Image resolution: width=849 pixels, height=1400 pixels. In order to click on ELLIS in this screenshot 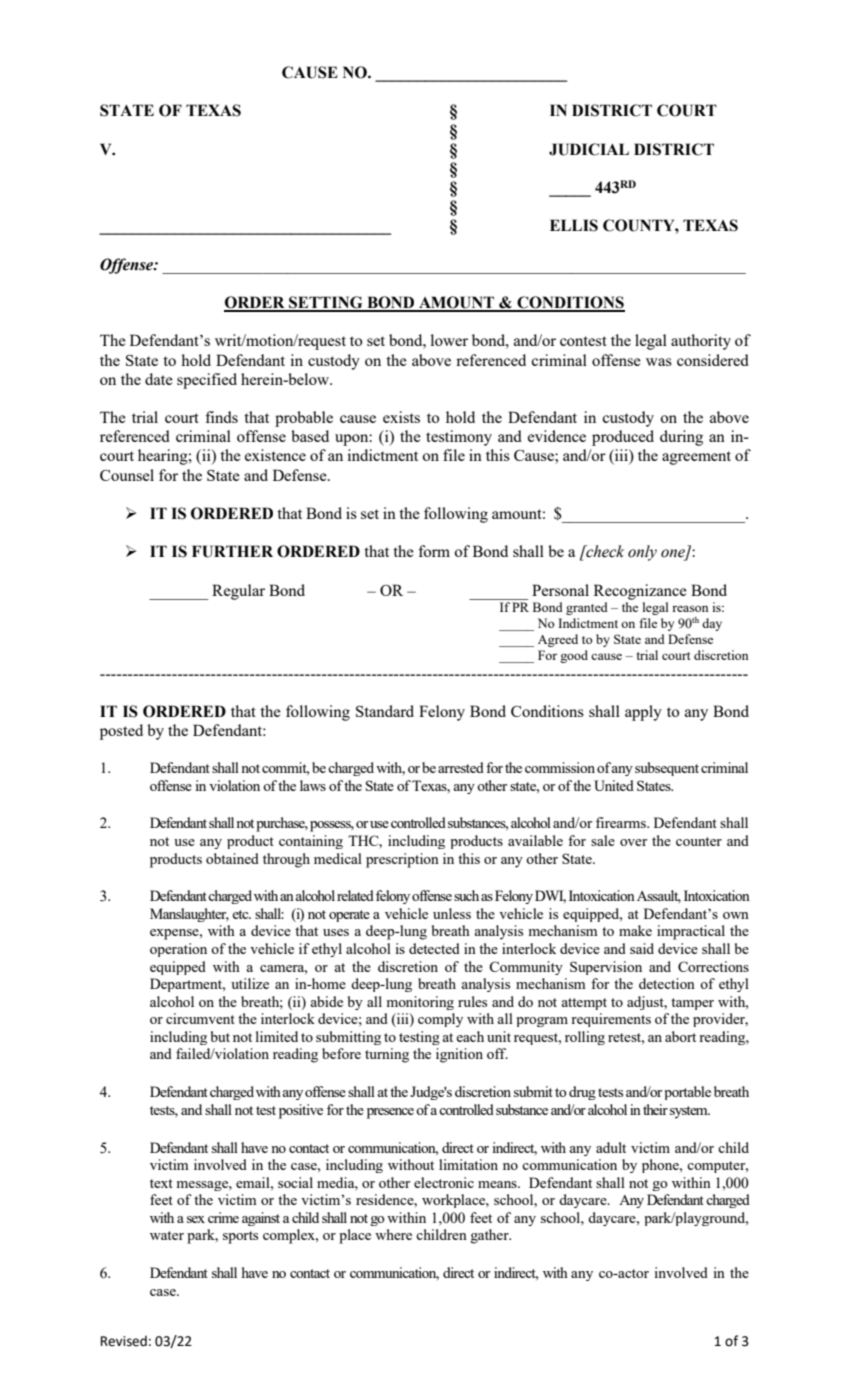, I will do `click(574, 225)`.
